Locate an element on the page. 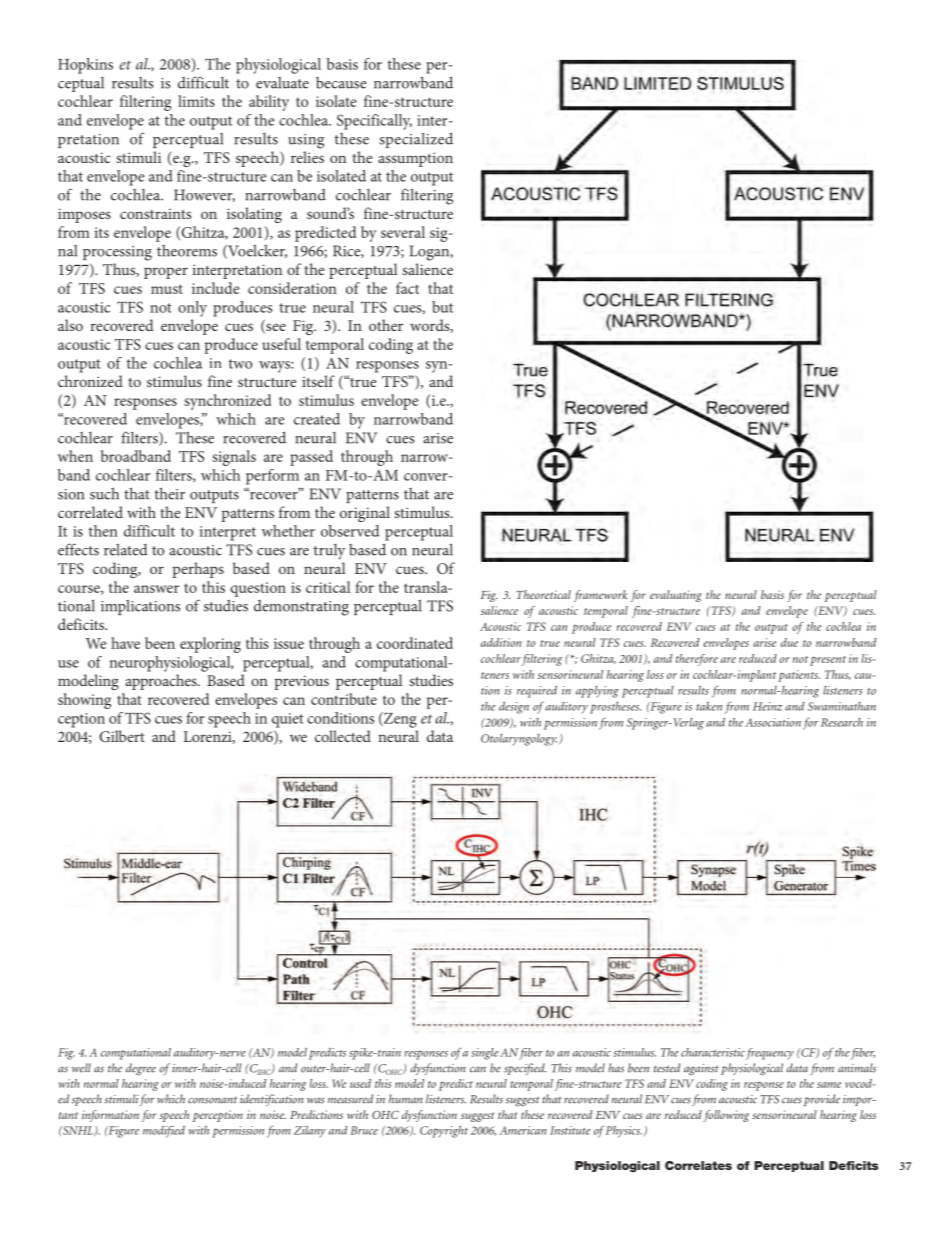  Gilbert is located at coordinates (122, 736).
